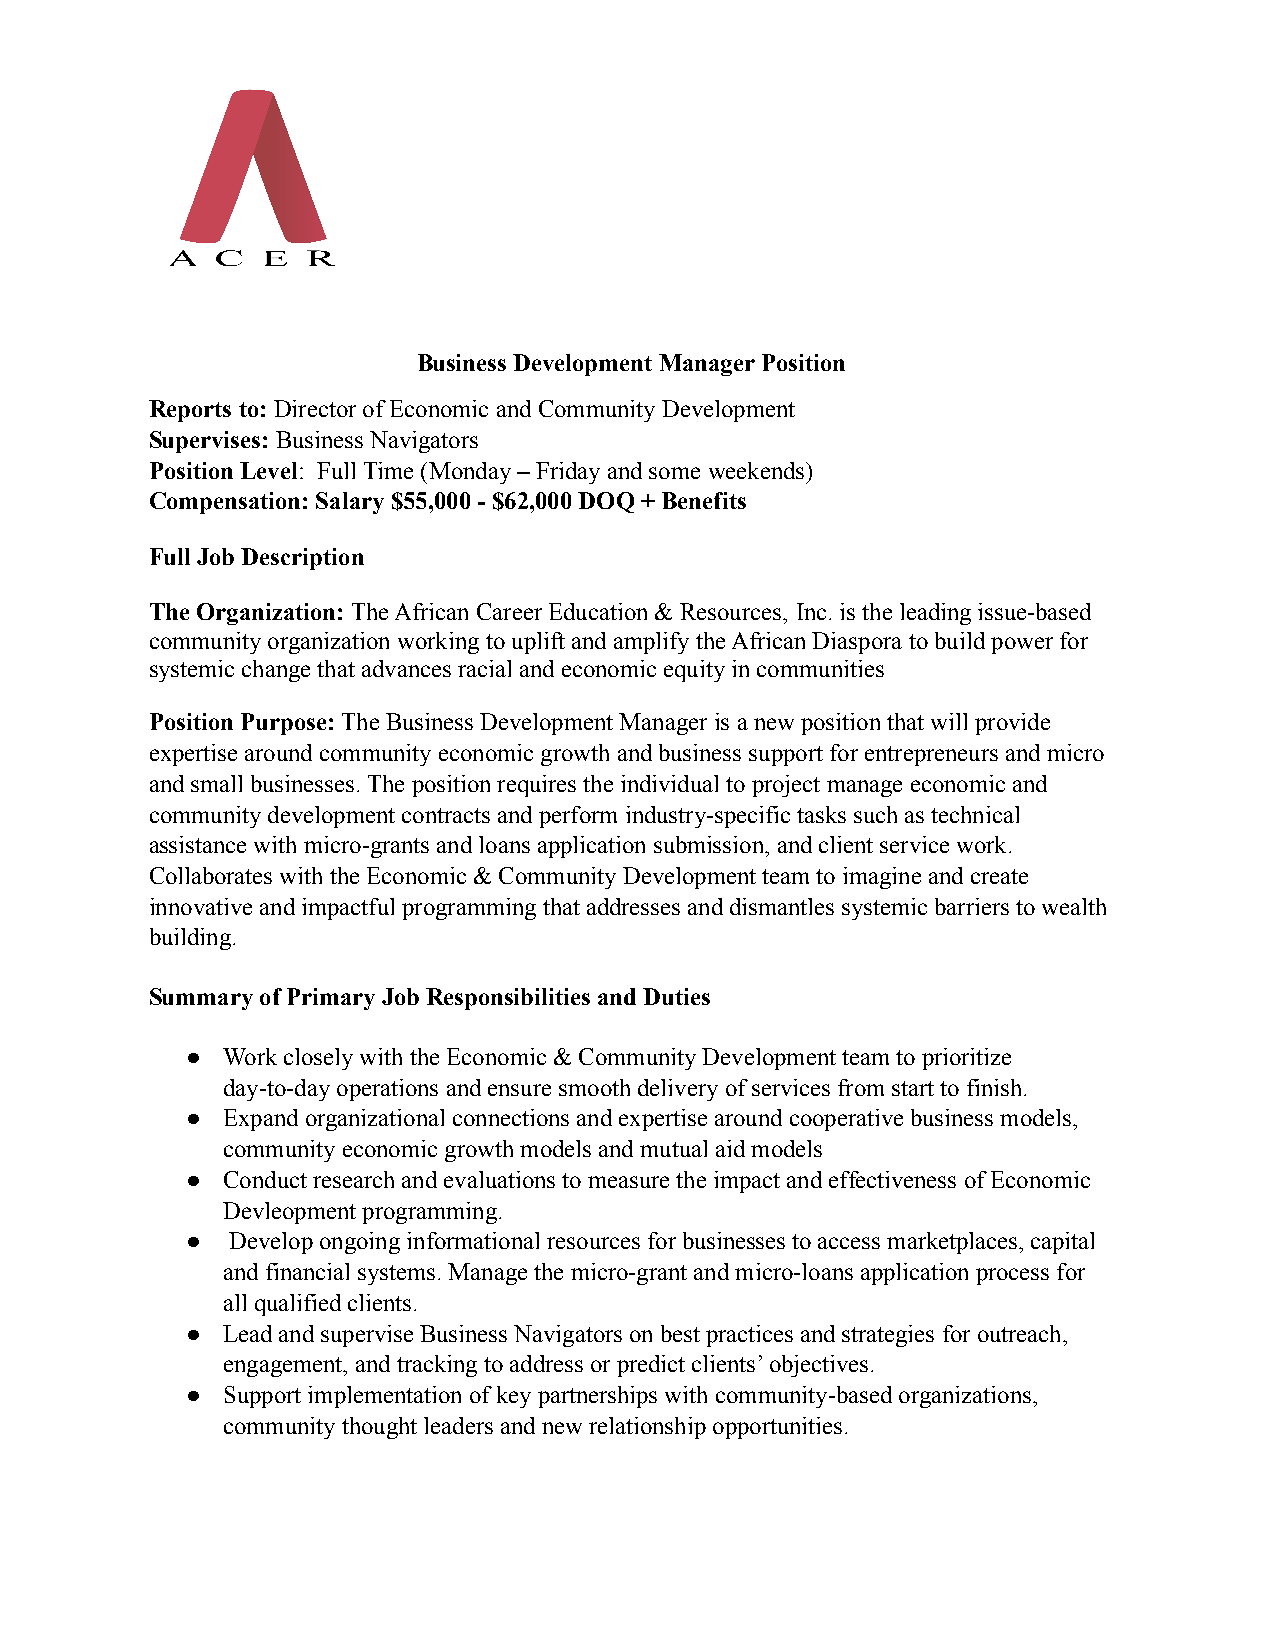 The height and width of the image is (1634, 1263). I want to click on engagement, so click(284, 1367).
